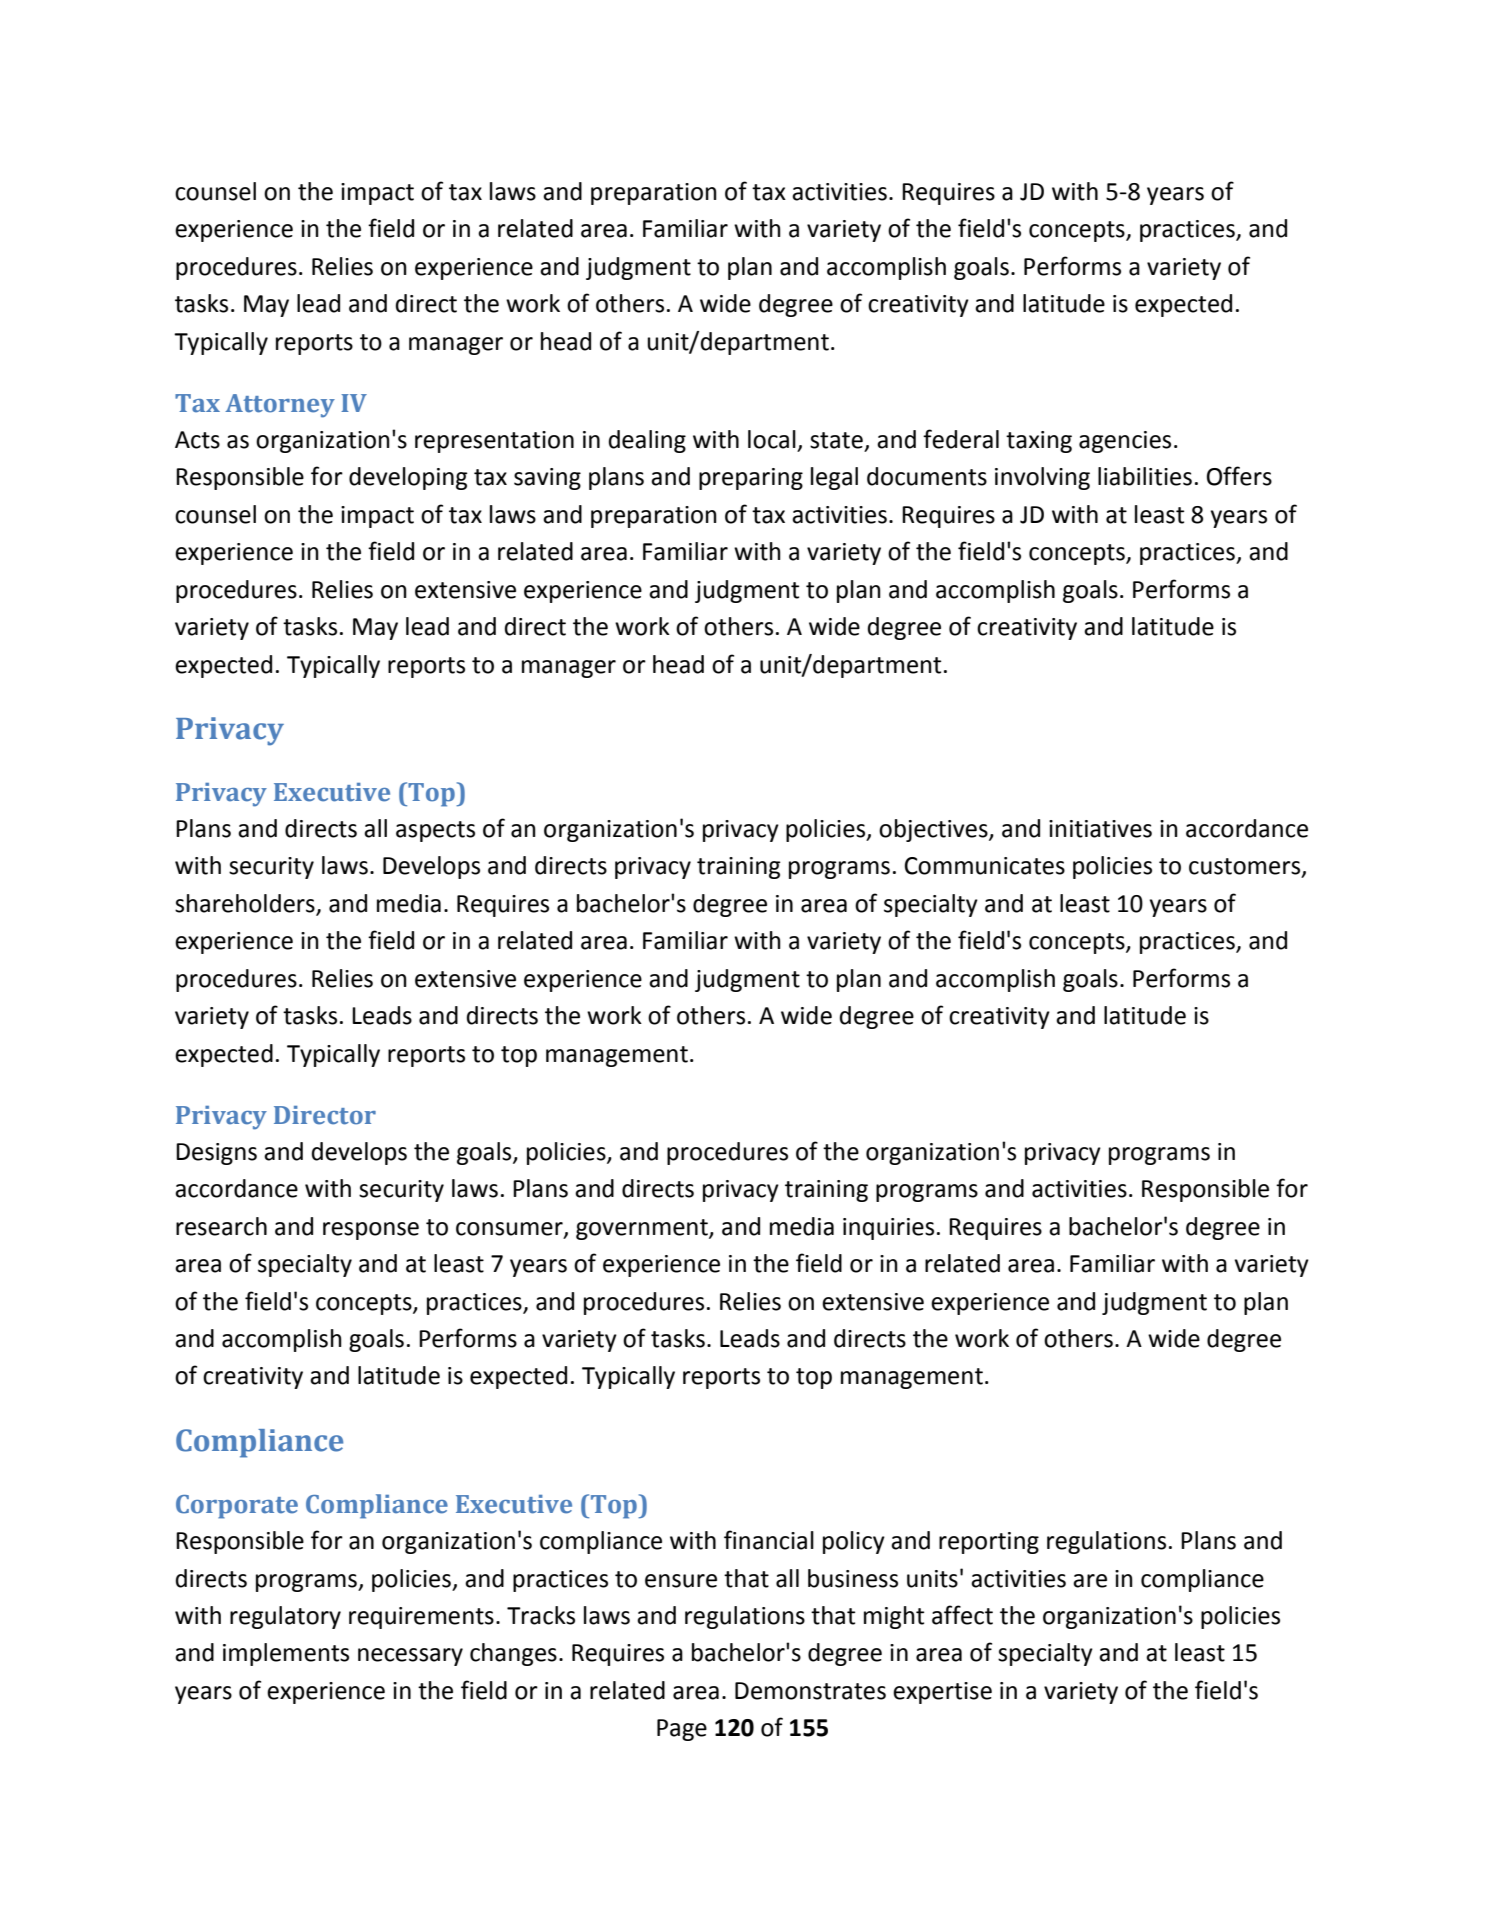 The image size is (1485, 1922). Describe the element at coordinates (772, 439) in the image. I see `local` at that location.
